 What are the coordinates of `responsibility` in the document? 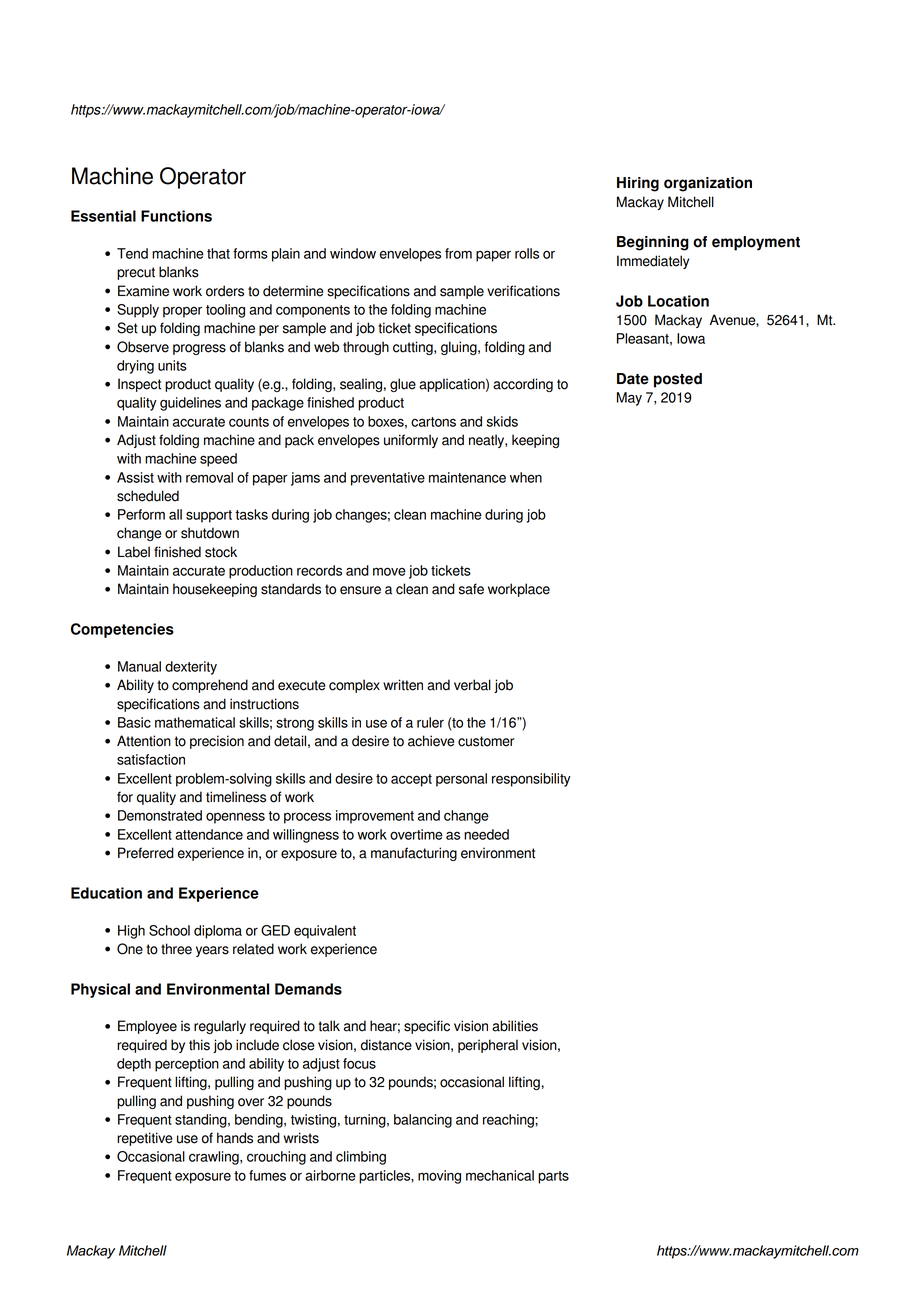 It's located at (531, 780).
